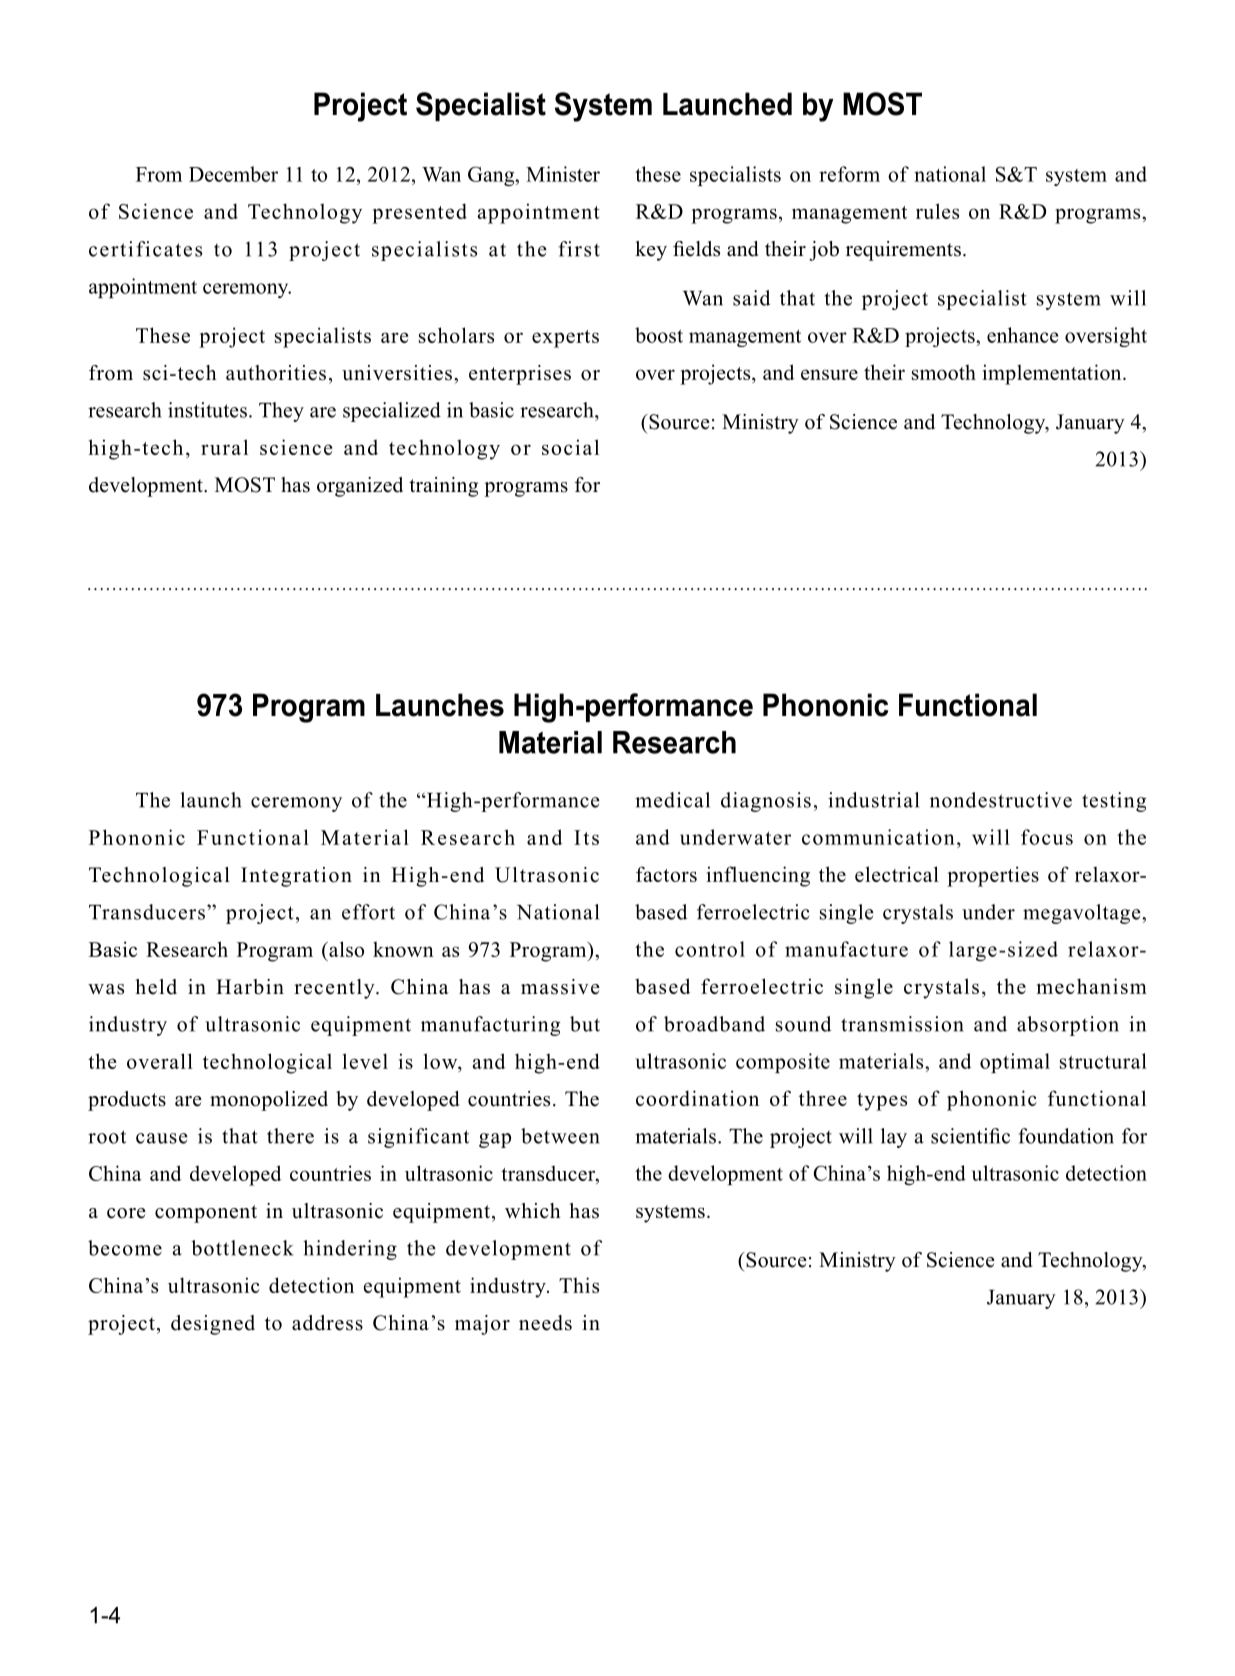 The height and width of the screenshot is (1676, 1235). Describe the element at coordinates (585, 1024) in the screenshot. I see `but` at that location.
